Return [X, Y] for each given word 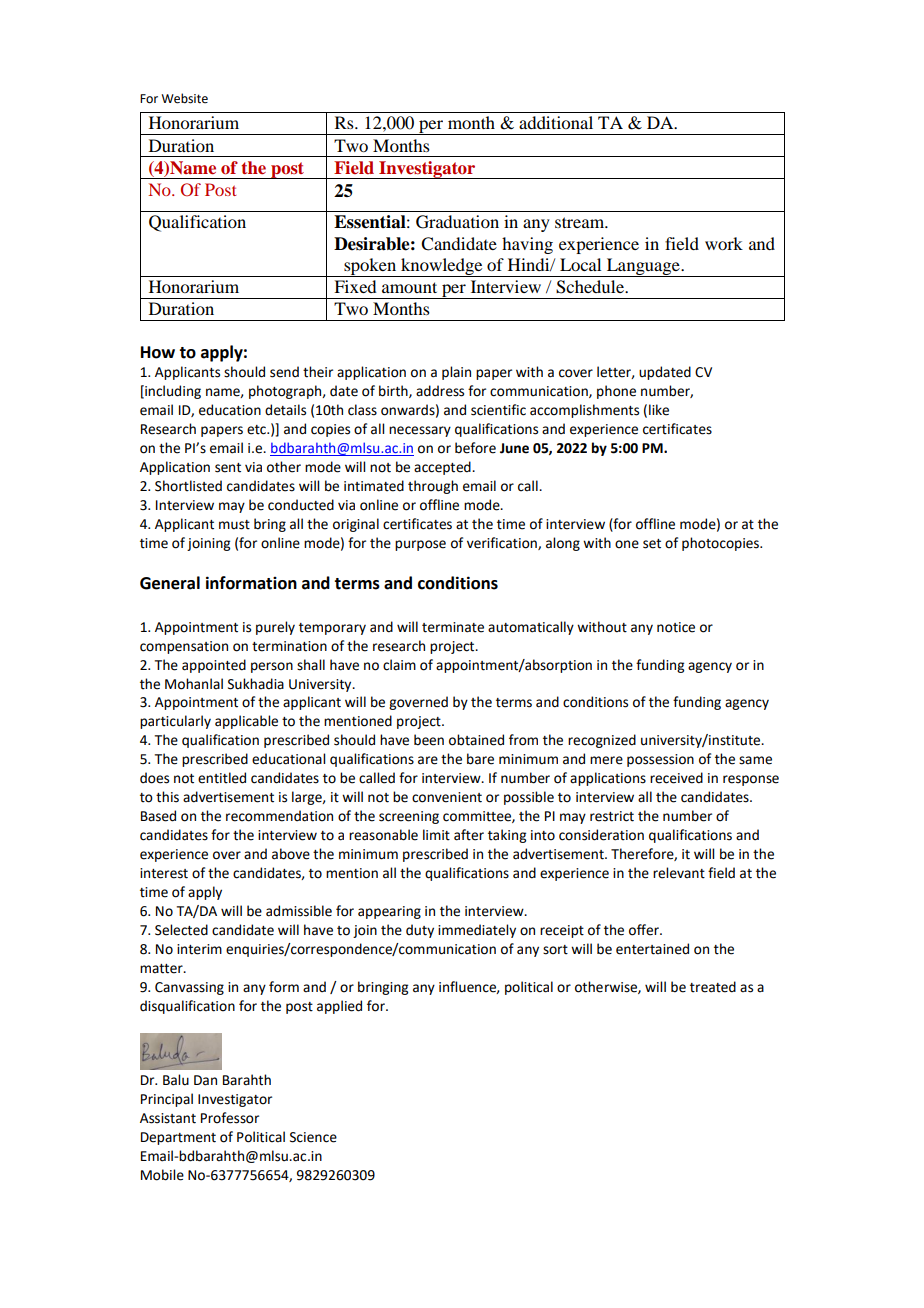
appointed [214, 666]
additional [556, 122]
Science [313, 1137]
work [724, 243]
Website [184, 98]
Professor [230, 1118]
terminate [453, 627]
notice [676, 627]
